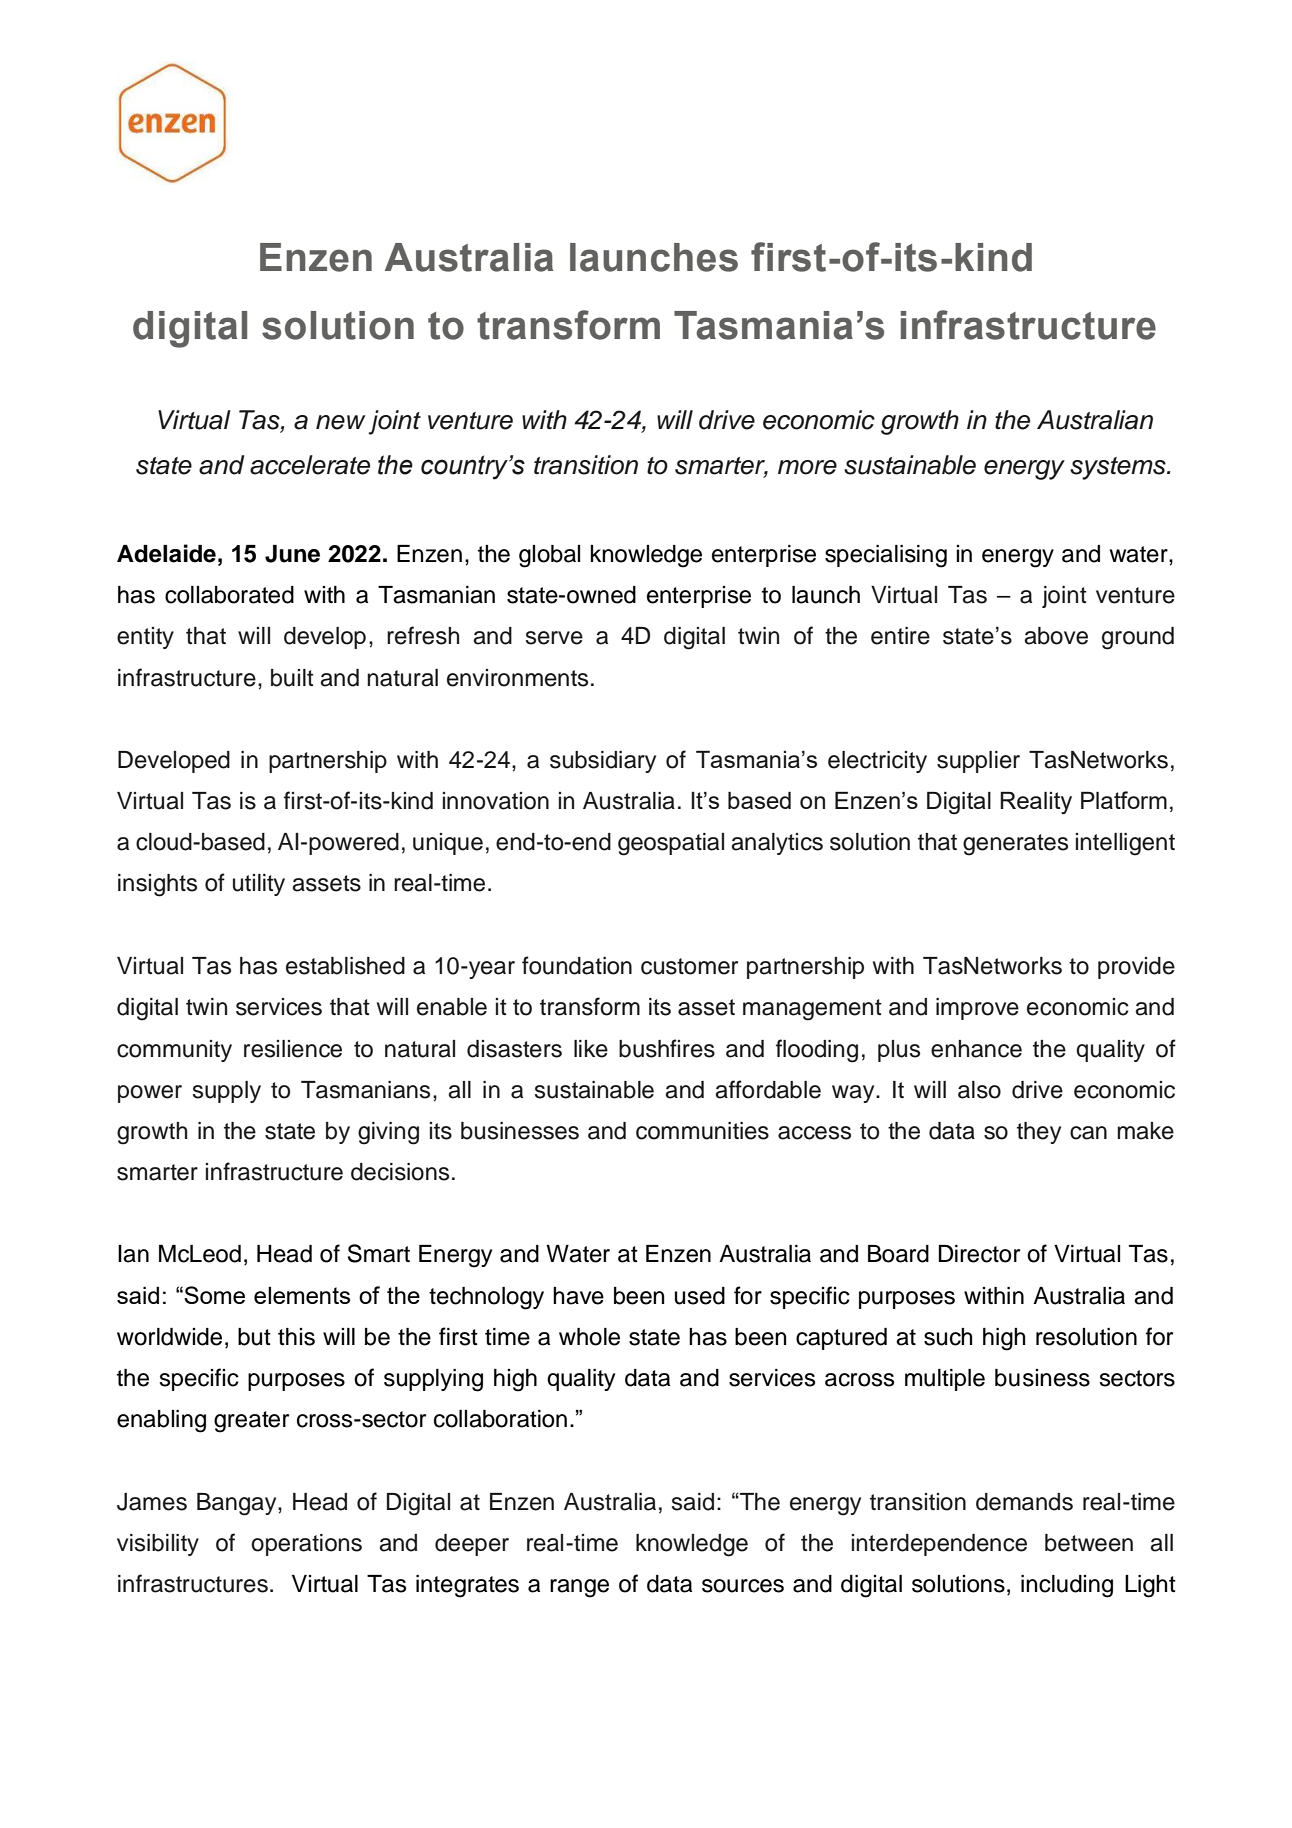 The width and height of the screenshot is (1292, 1828). I want to click on geospatial, so click(671, 844).
